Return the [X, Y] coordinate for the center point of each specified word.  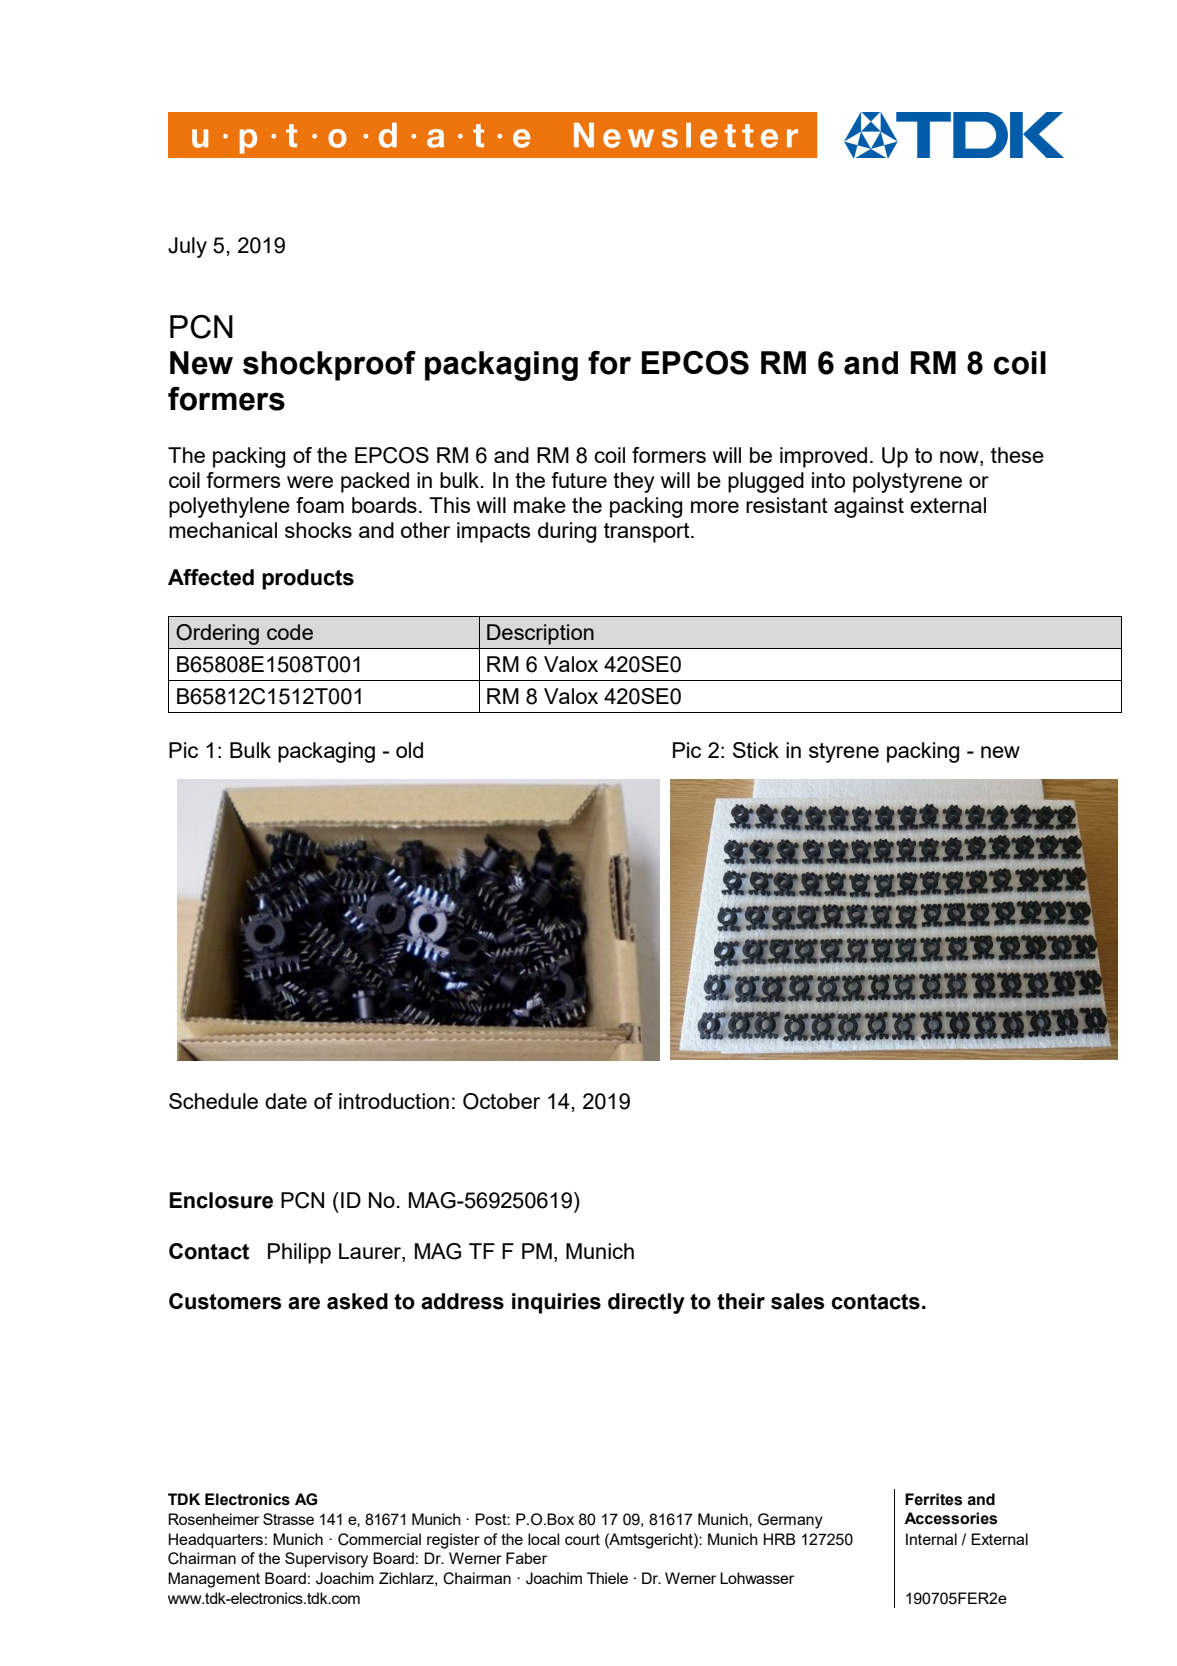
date [286, 1101]
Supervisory [326, 1560]
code [290, 632]
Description [540, 634]
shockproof [329, 366]
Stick [756, 750]
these [1017, 455]
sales [798, 1301]
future [579, 480]
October [501, 1101]
